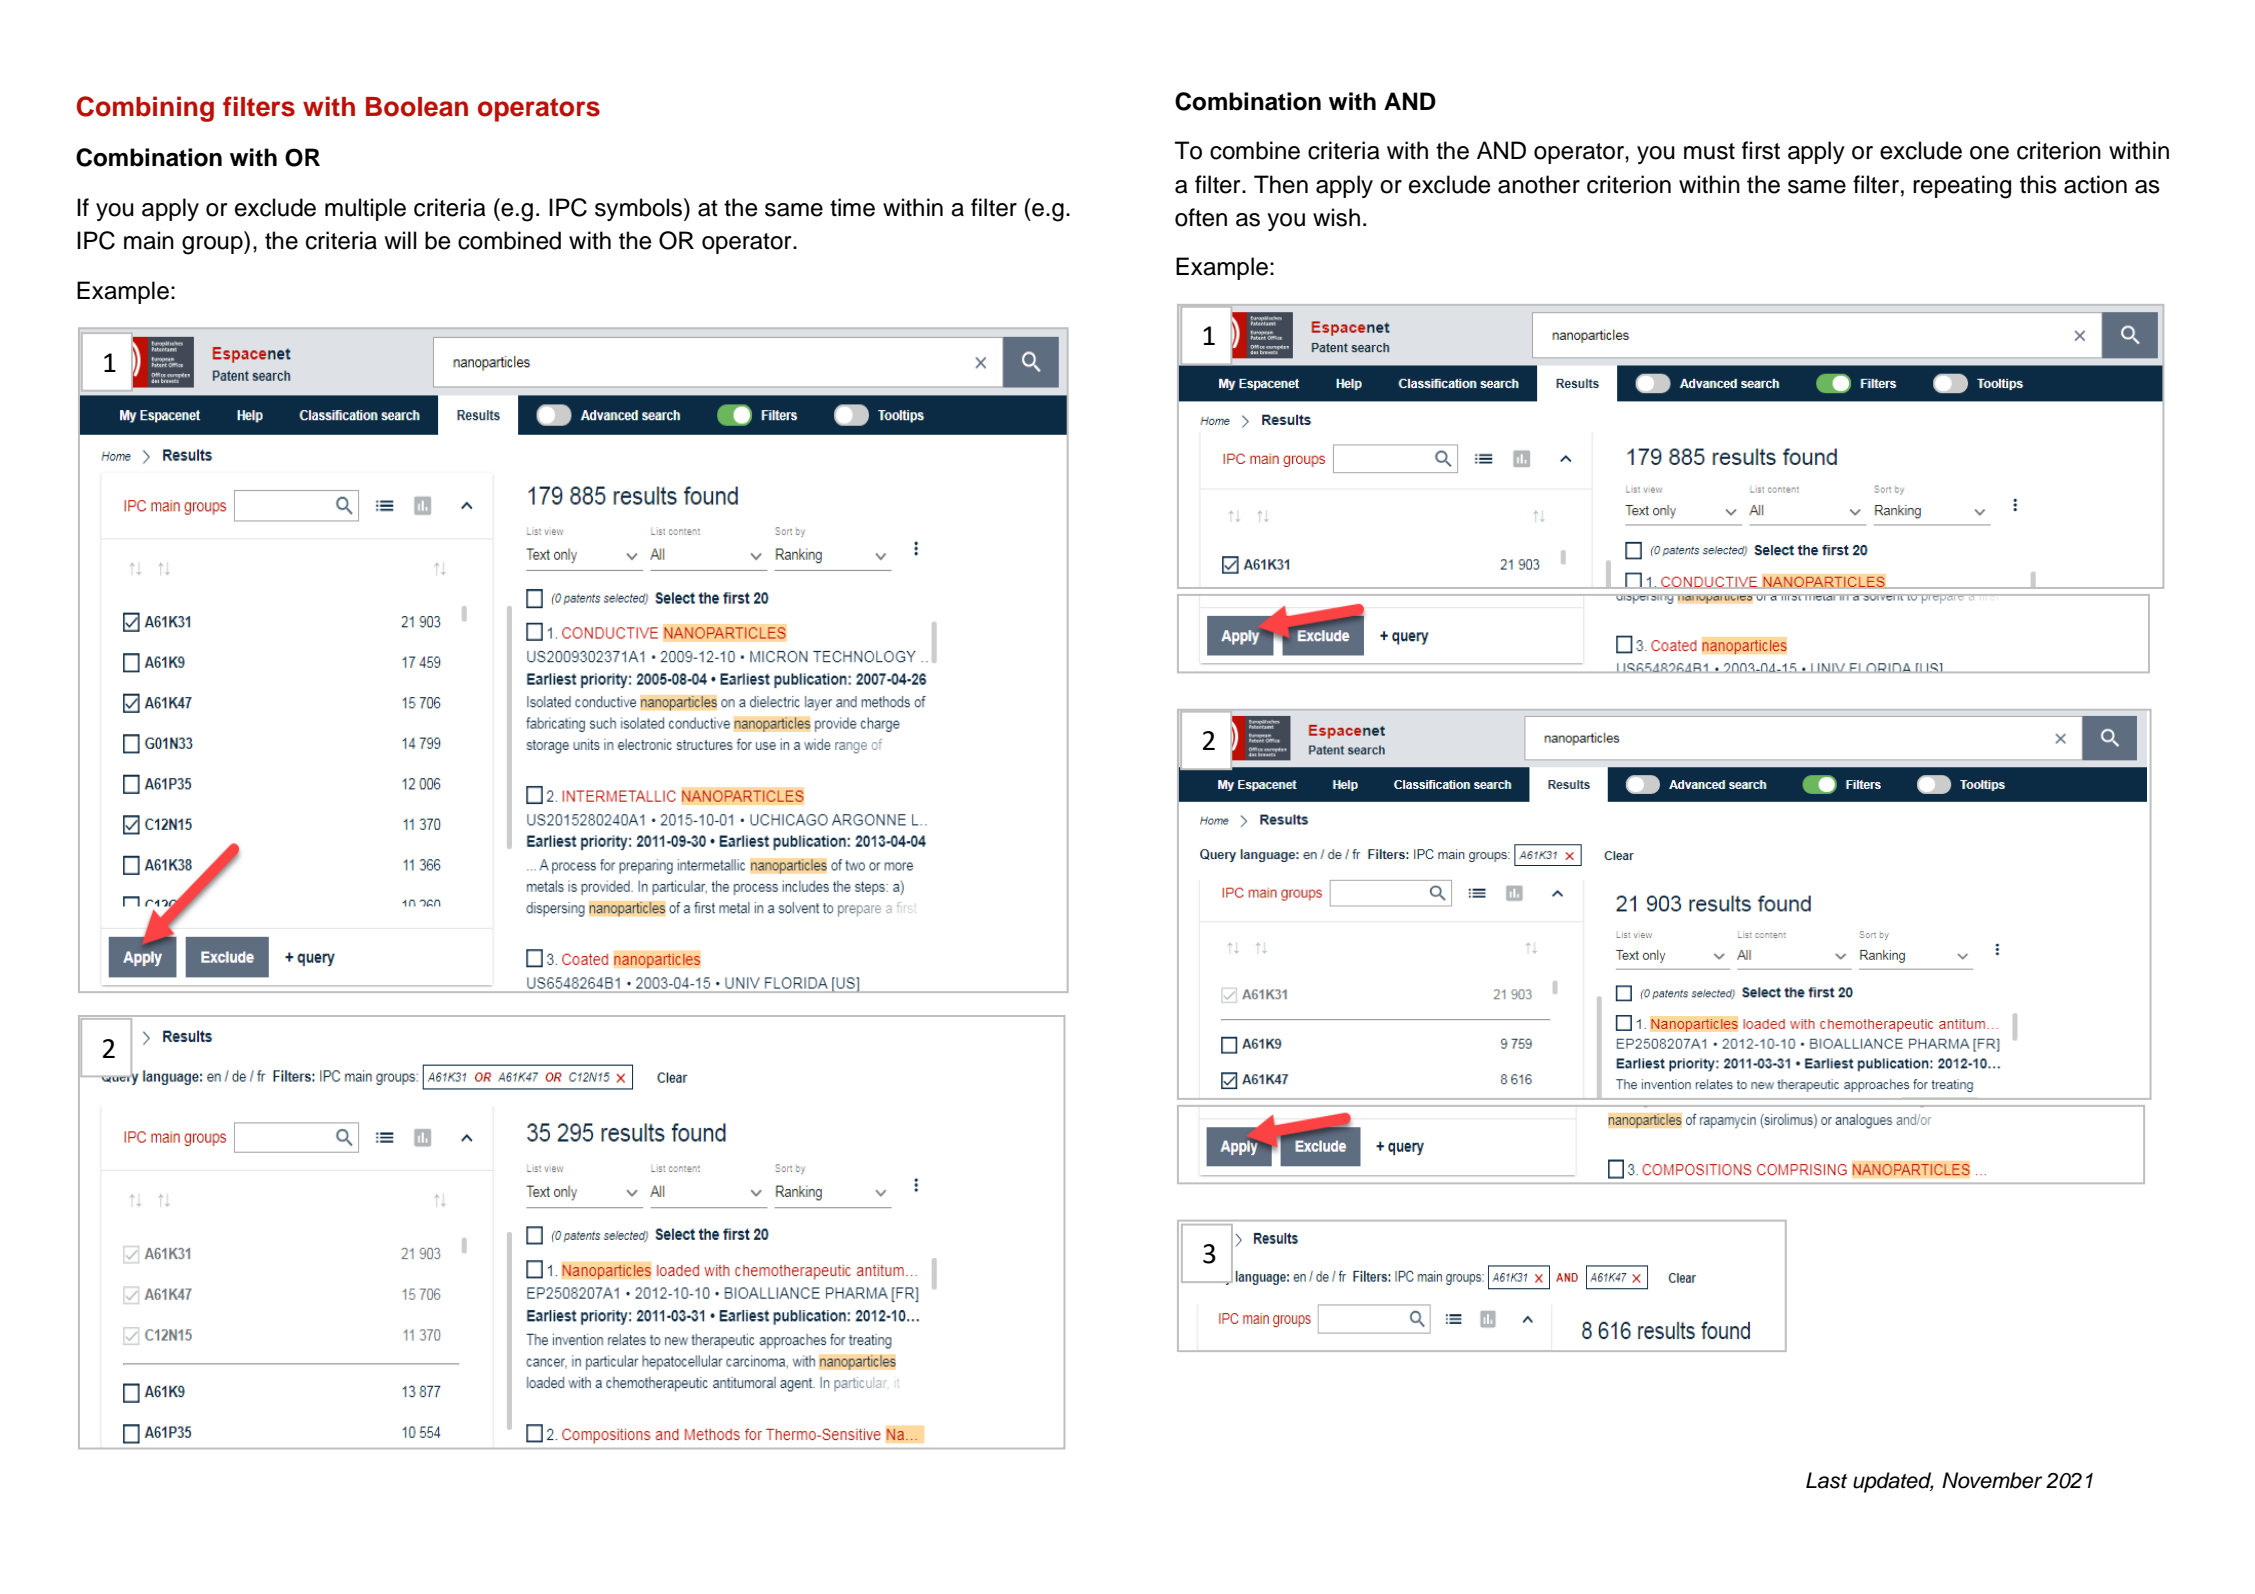 This document has height=1594, width=2255. What do you see at coordinates (1893, 1482) in the document?
I see `updated` at bounding box center [1893, 1482].
